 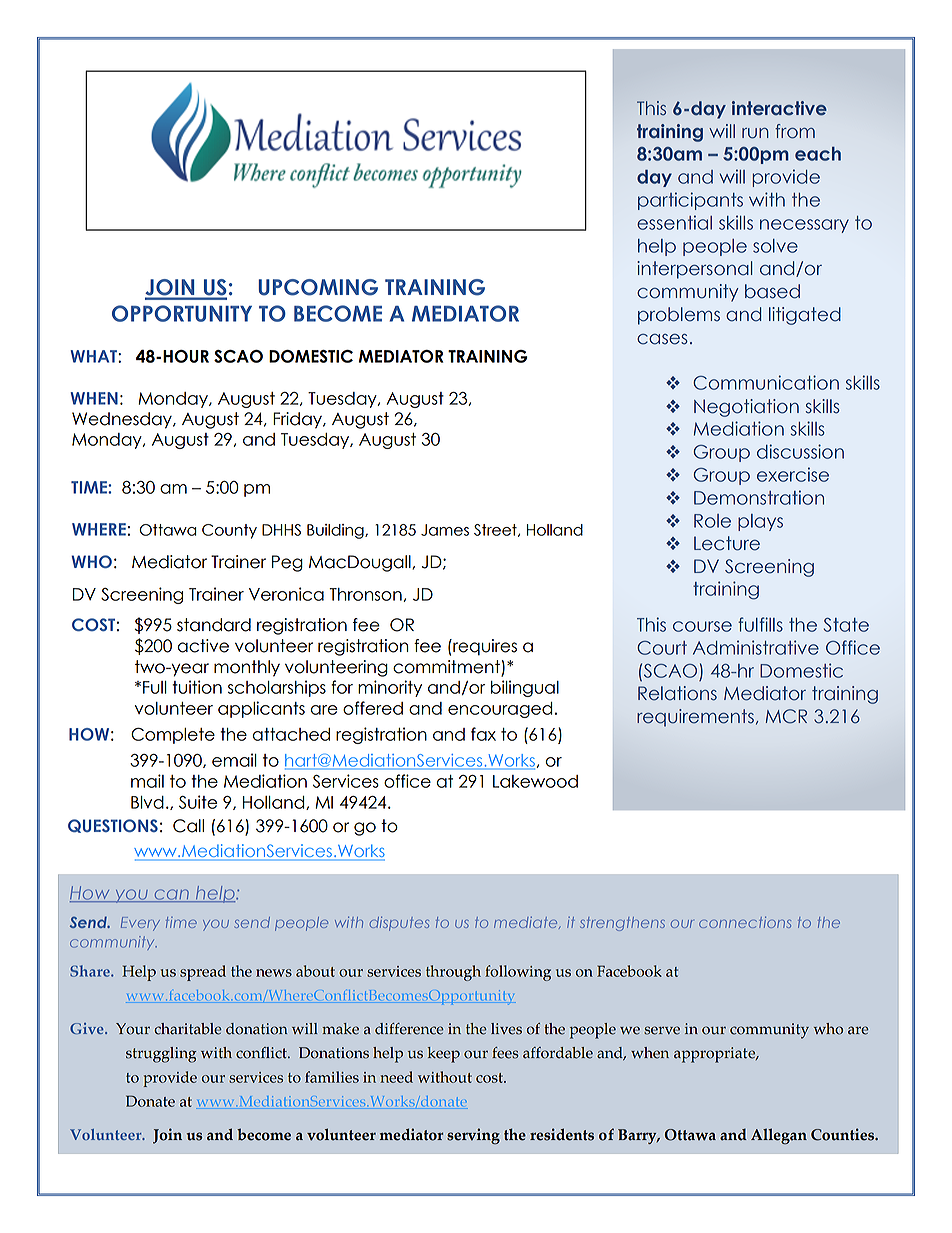 I want to click on struggling, so click(x=161, y=1055).
